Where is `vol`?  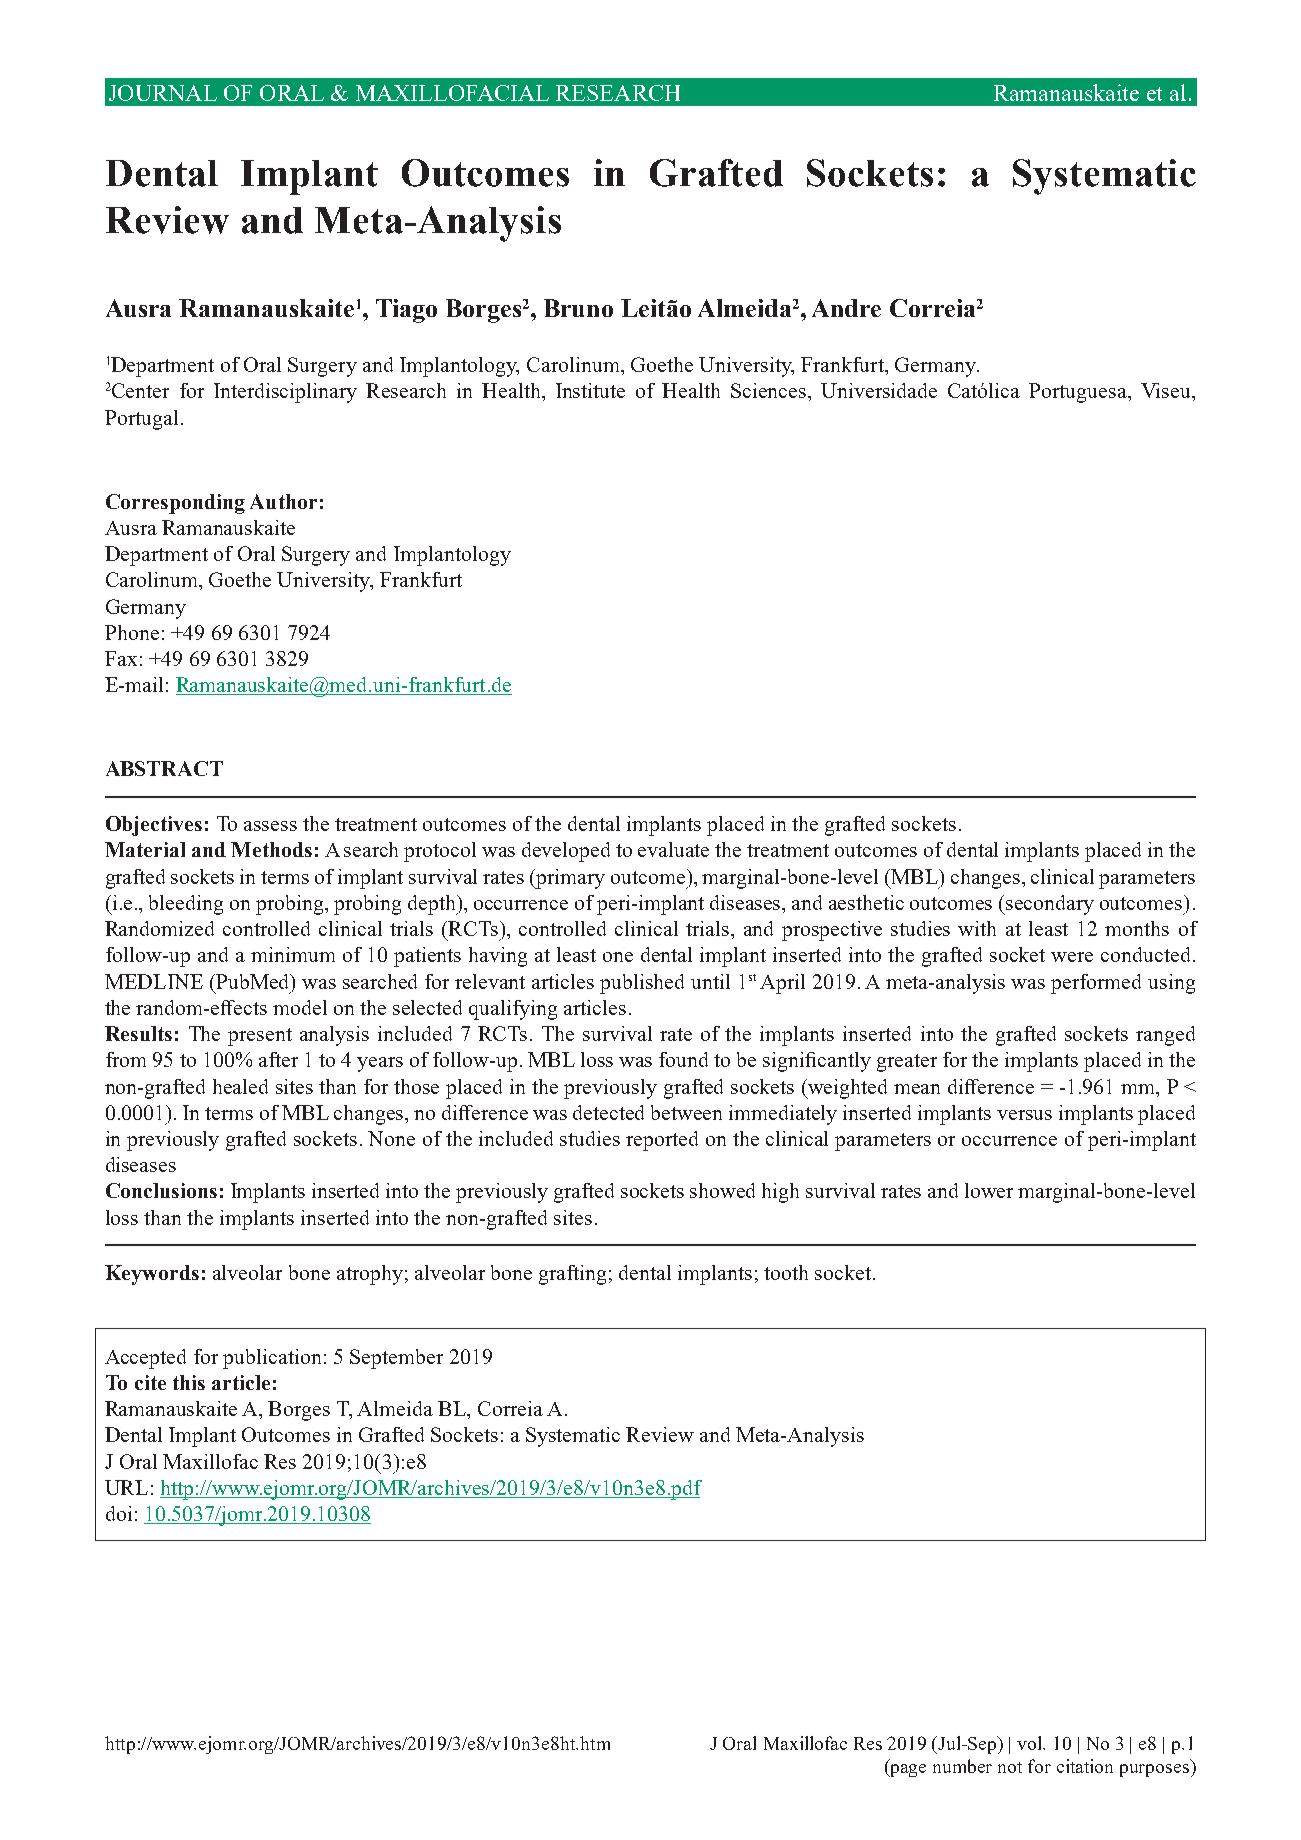 vol is located at coordinates (1031, 1743).
